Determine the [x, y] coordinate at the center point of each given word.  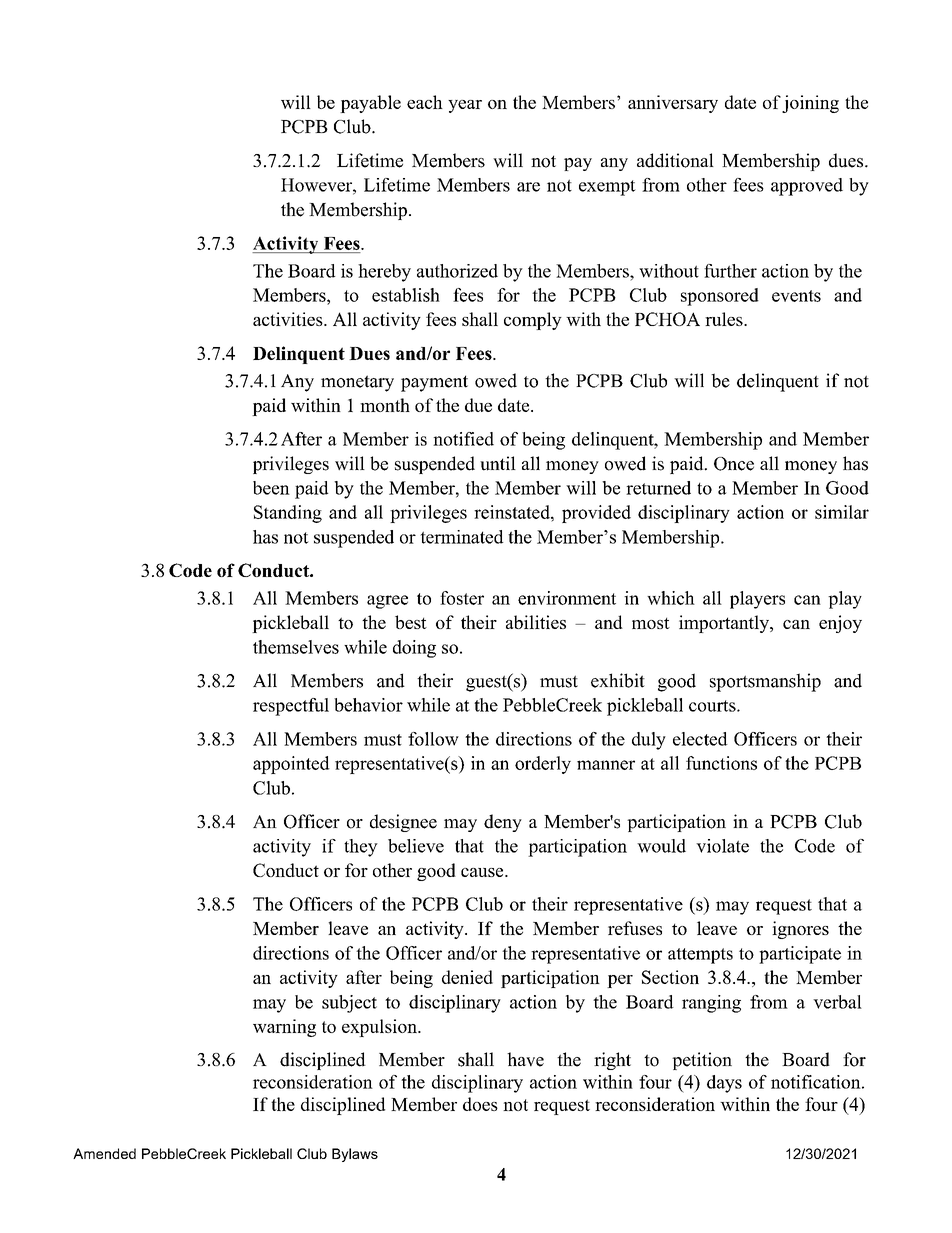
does [480, 1104]
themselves [296, 647]
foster [462, 598]
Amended [104, 1153]
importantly [725, 624]
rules [725, 319]
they [361, 848]
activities [289, 319]
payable [370, 104]
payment [434, 383]
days [724, 1084]
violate [722, 846]
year [465, 106]
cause [483, 872]
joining [810, 104]
